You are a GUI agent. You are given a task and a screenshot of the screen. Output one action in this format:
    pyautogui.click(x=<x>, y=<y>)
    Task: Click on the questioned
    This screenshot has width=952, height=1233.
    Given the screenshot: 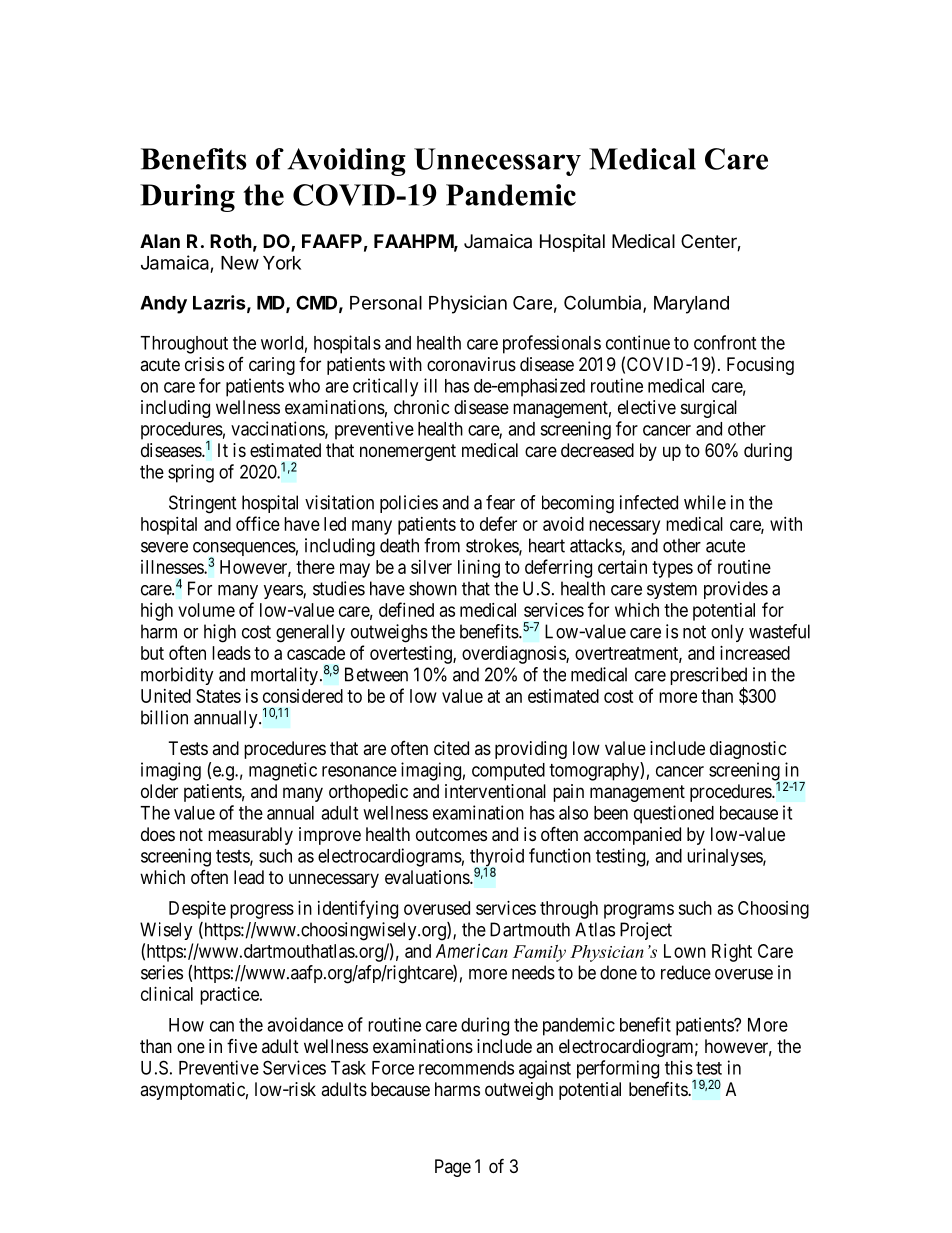 What is the action you would take?
    pyautogui.click(x=674, y=814)
